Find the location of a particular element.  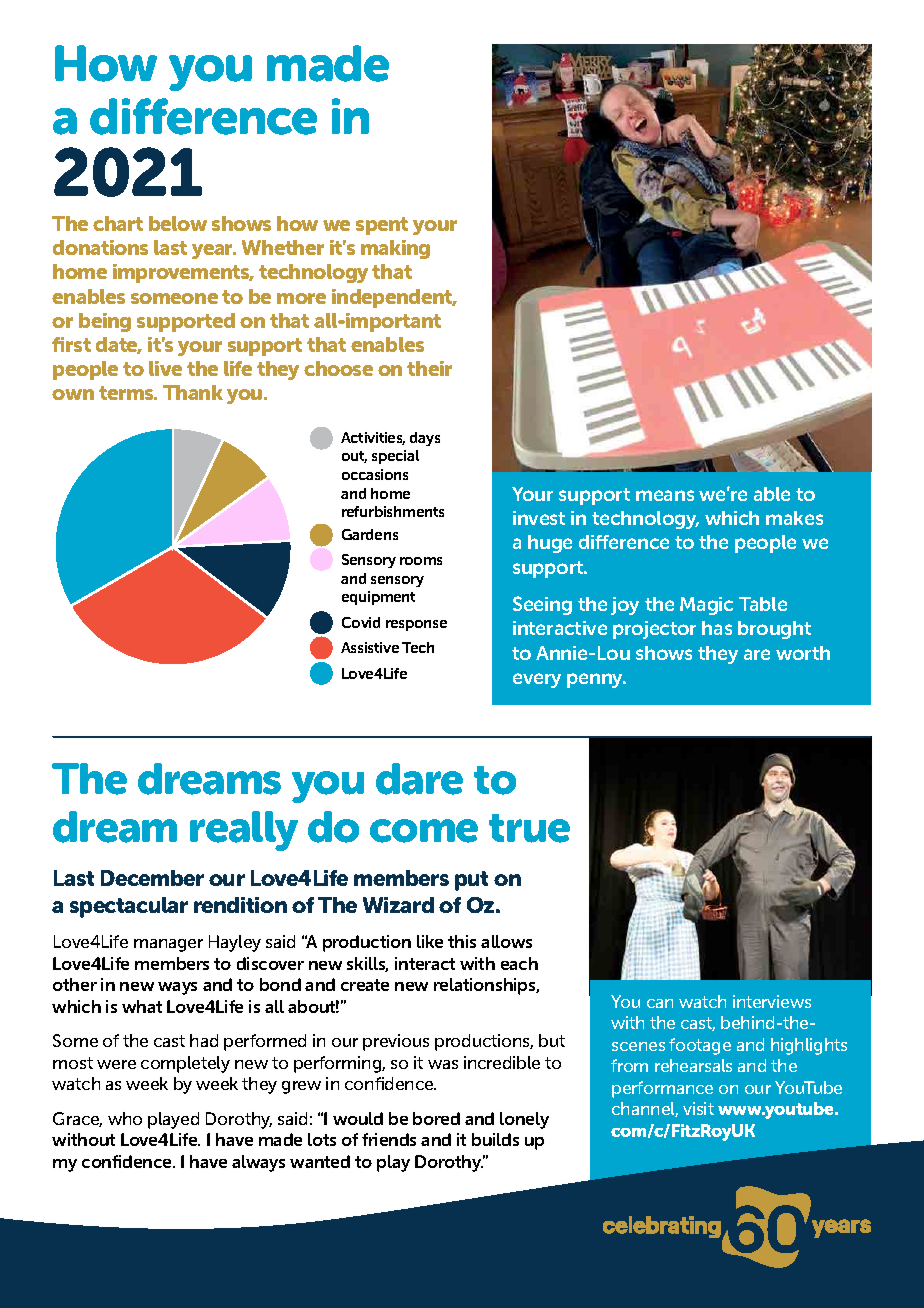

has is located at coordinates (717, 628).
